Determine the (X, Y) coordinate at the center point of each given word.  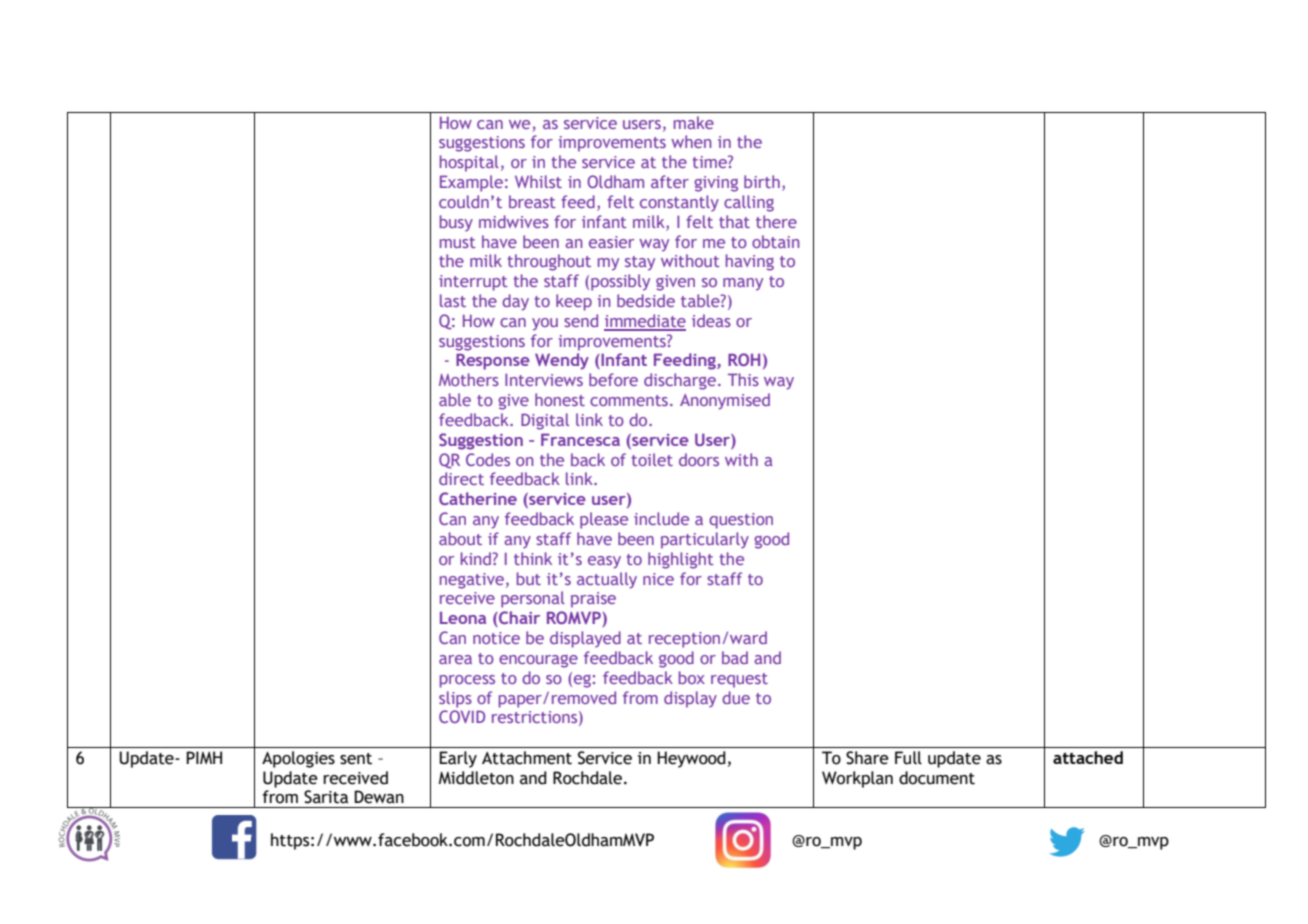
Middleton (476, 778)
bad (735, 657)
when (691, 141)
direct (461, 478)
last (453, 300)
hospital (469, 163)
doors (699, 459)
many (743, 284)
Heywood (691, 759)
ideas (711, 320)
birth (762, 181)
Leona (463, 618)
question (741, 521)
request (739, 680)
